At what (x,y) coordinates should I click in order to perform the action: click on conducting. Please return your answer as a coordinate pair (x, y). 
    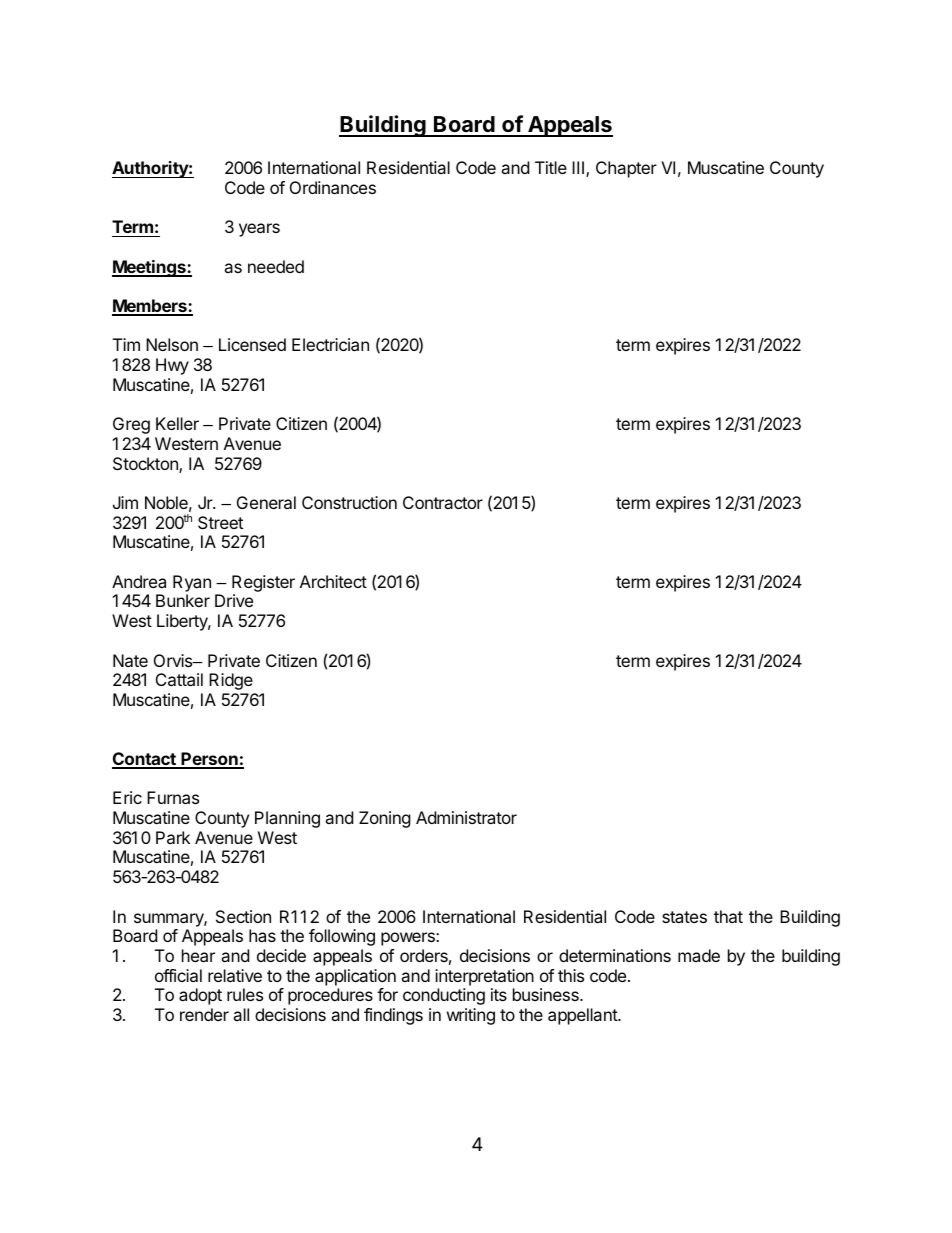
    Looking at the image, I should click on (444, 996).
